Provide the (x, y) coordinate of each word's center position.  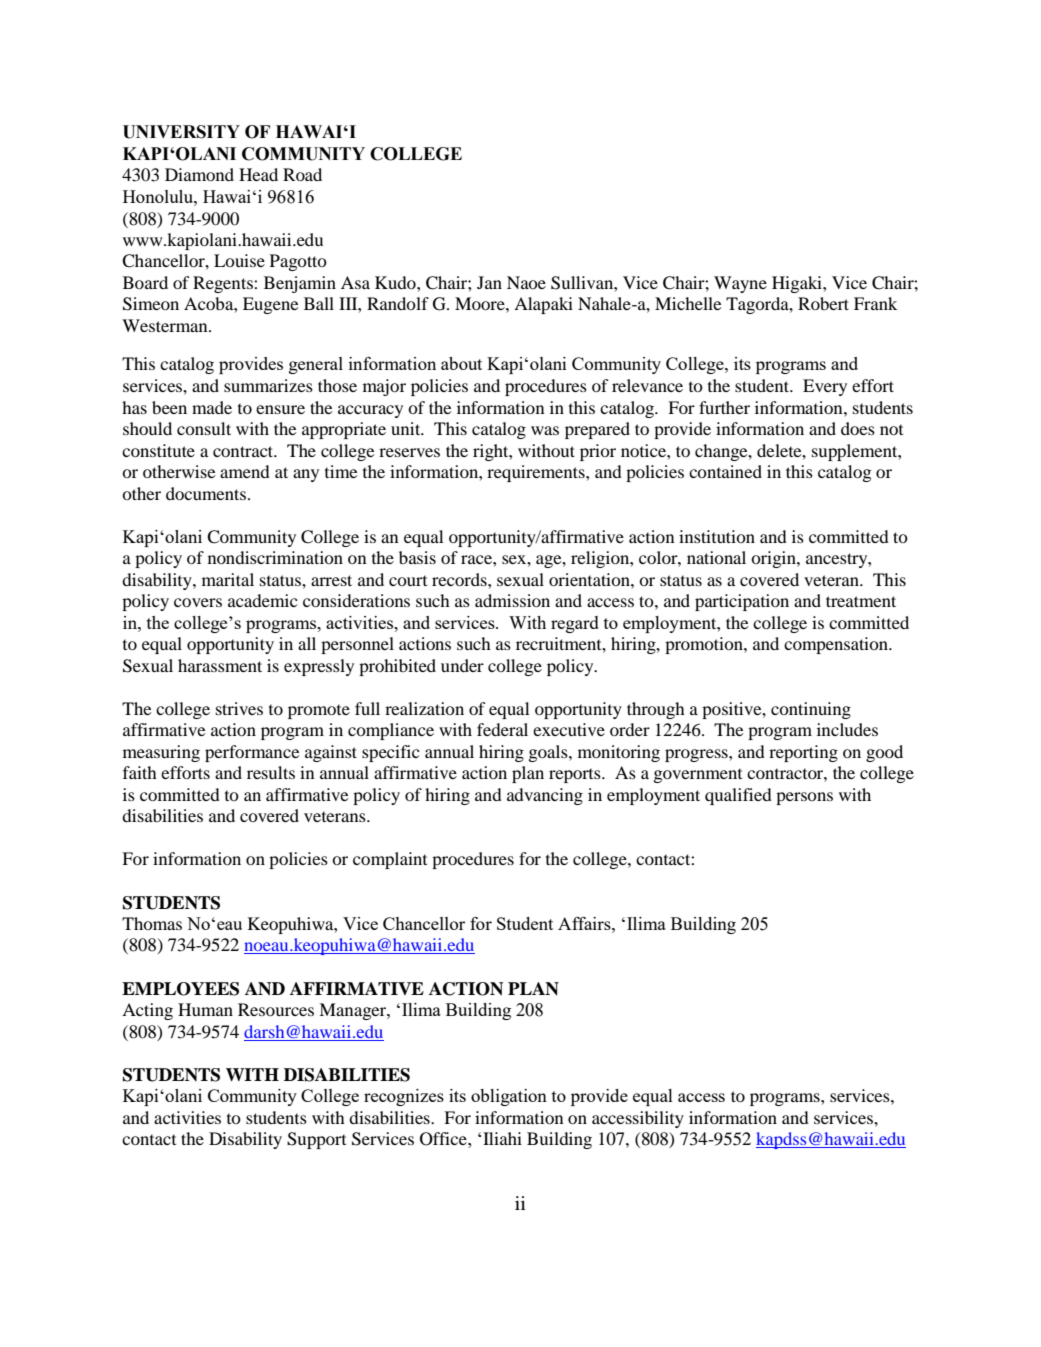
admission (512, 600)
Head (258, 174)
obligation (509, 1097)
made (212, 407)
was (545, 430)
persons (804, 798)
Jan (489, 282)
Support (316, 1140)
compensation (837, 645)
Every (825, 387)
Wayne (740, 284)
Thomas (152, 923)
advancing (545, 796)
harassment (220, 665)
